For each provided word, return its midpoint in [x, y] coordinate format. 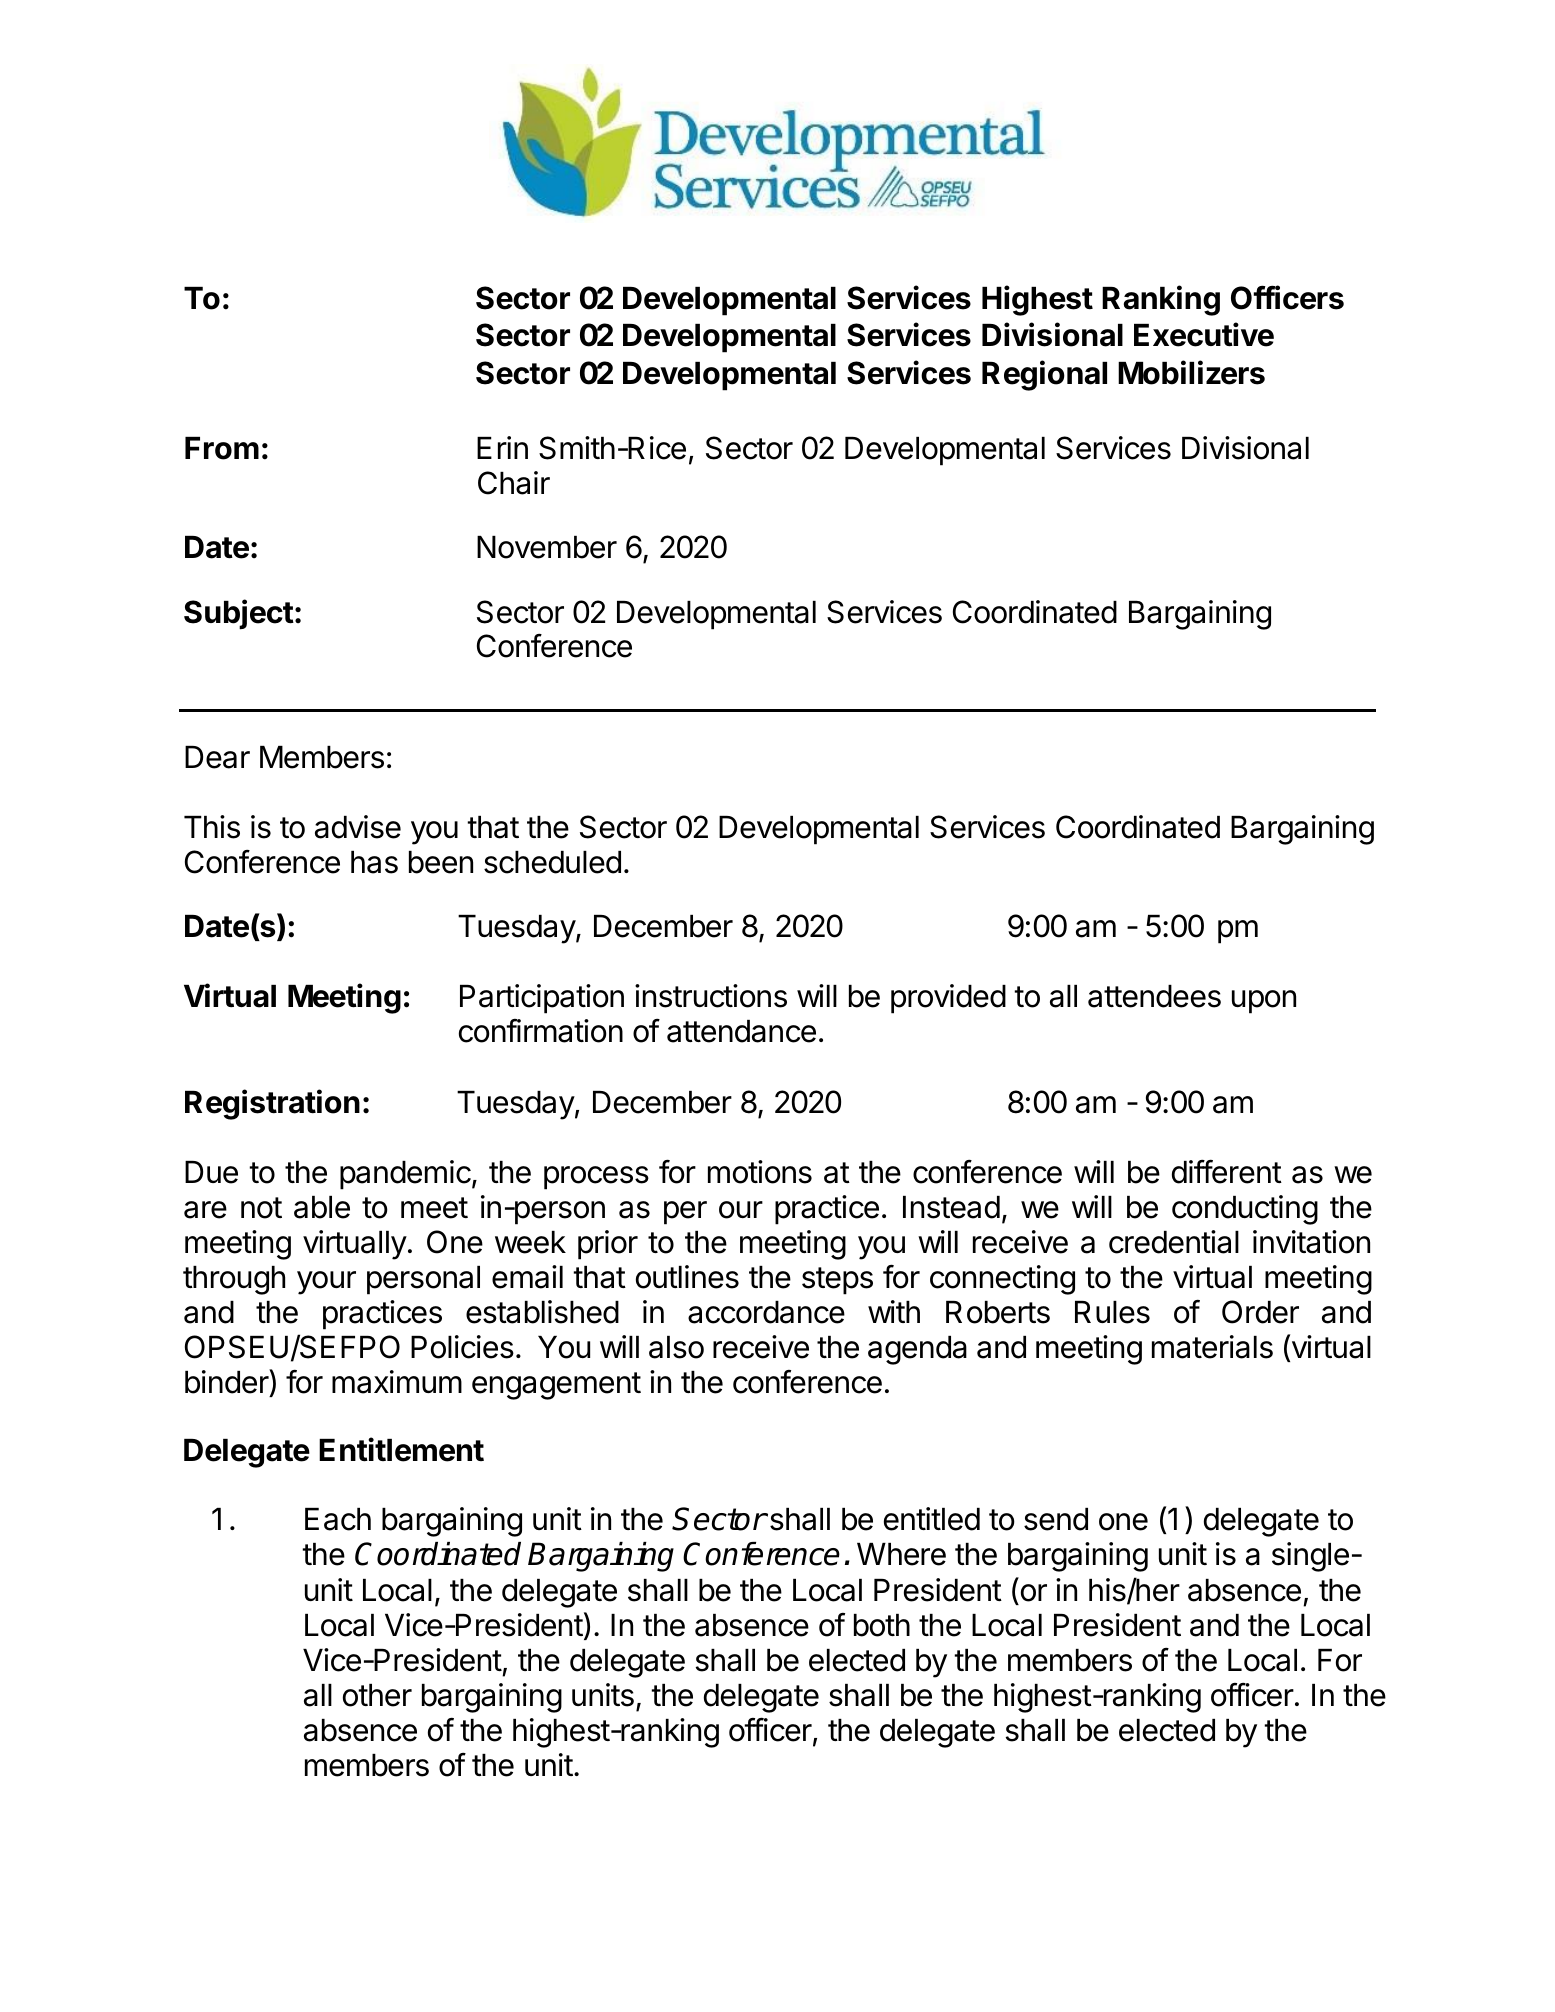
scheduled [552, 862]
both [882, 1625]
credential [1174, 1242]
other [377, 1695]
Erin [502, 447]
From [222, 448]
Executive [1204, 334]
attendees [1154, 996]
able [322, 1207]
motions [760, 1172]
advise [358, 827]
